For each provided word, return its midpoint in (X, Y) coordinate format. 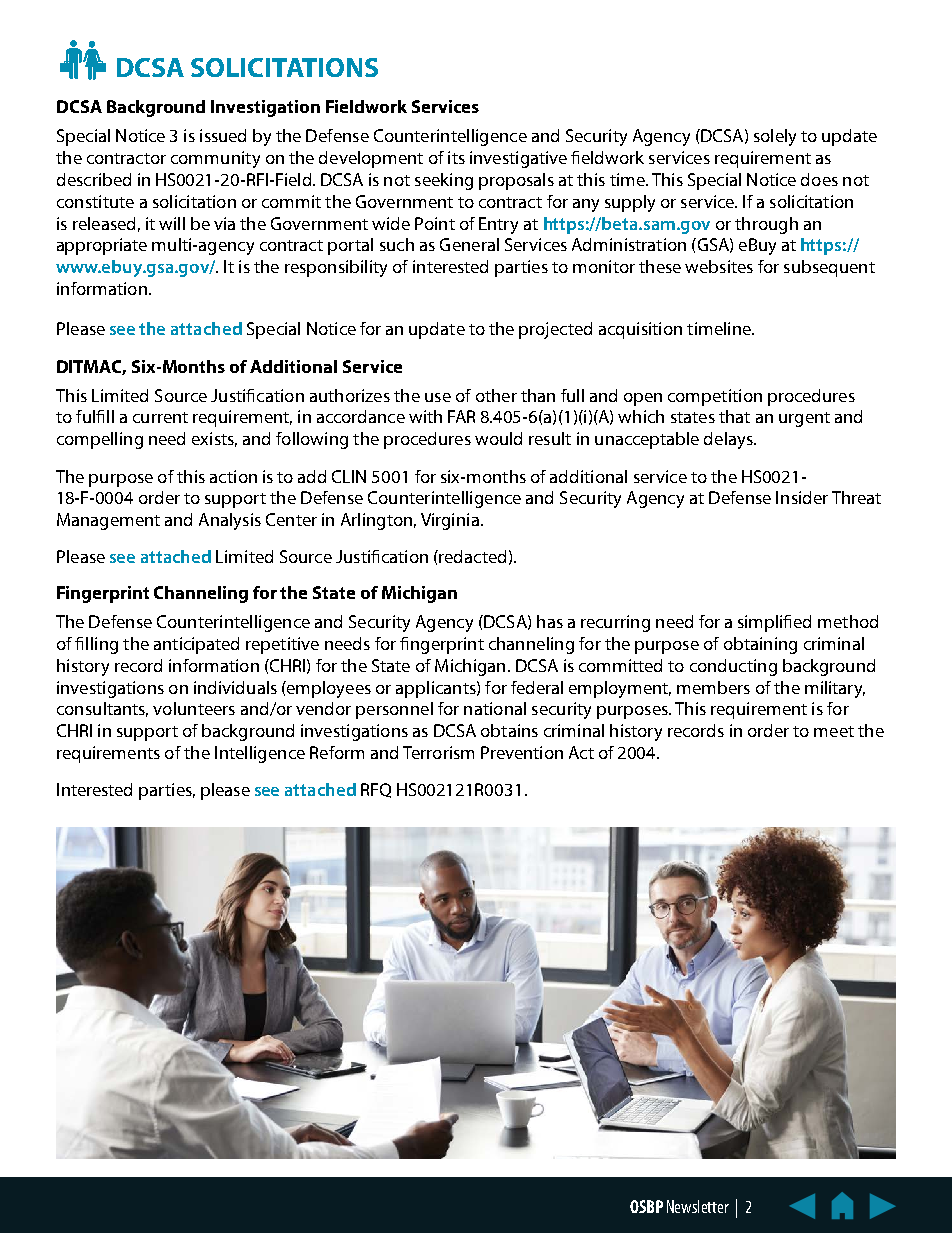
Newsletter (698, 1206)
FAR (461, 416)
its (456, 157)
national (495, 708)
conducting (733, 667)
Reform (337, 752)
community (215, 159)
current (160, 417)
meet (834, 731)
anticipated (196, 645)
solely (775, 137)
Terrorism (438, 752)
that (734, 416)
